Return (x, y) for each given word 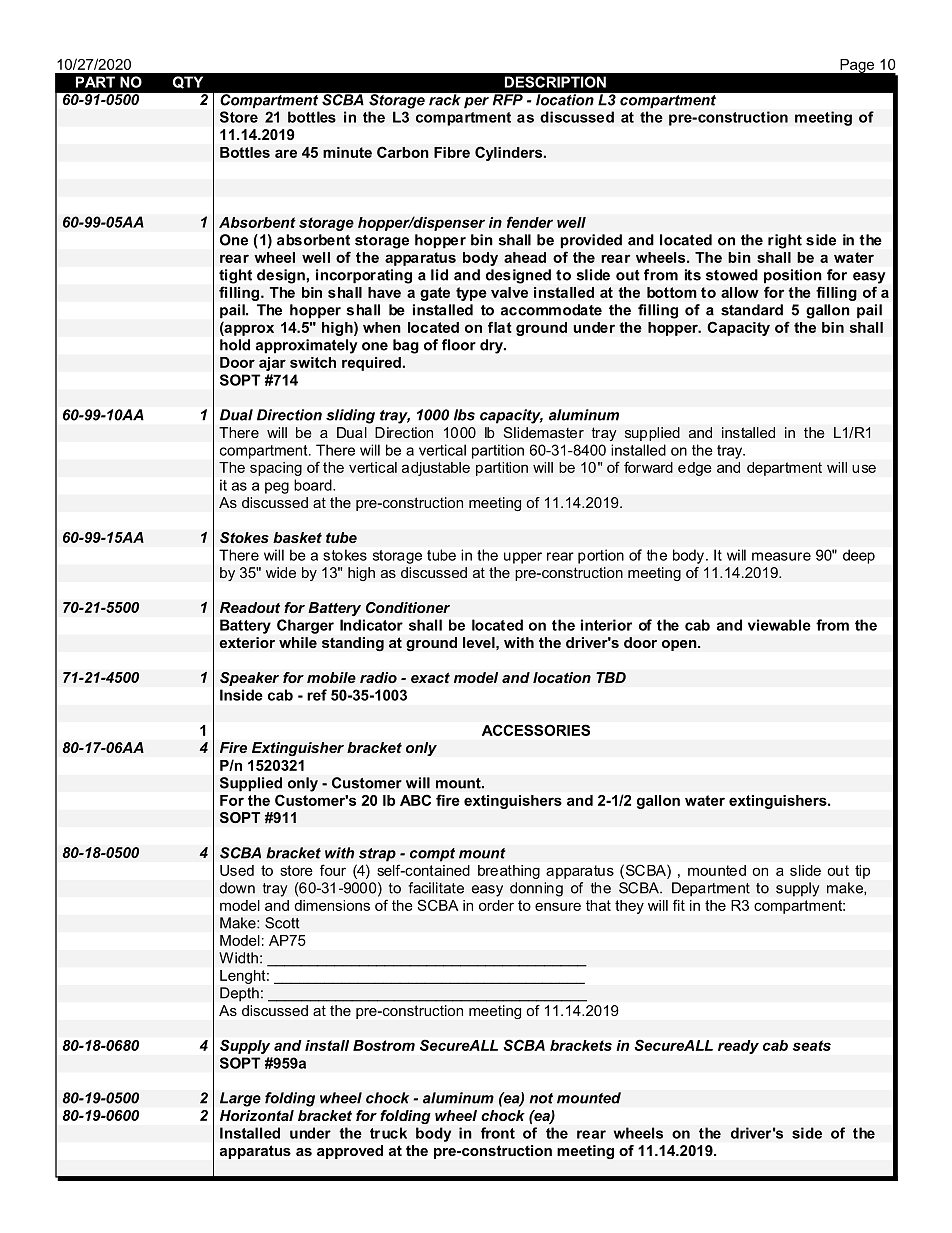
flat (500, 327)
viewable (779, 625)
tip (862, 872)
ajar (272, 364)
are (286, 153)
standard (752, 310)
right (785, 241)
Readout (250, 608)
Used (237, 870)
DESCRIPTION (555, 82)
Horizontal (257, 1115)
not (541, 1098)
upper (523, 558)
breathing (509, 872)
